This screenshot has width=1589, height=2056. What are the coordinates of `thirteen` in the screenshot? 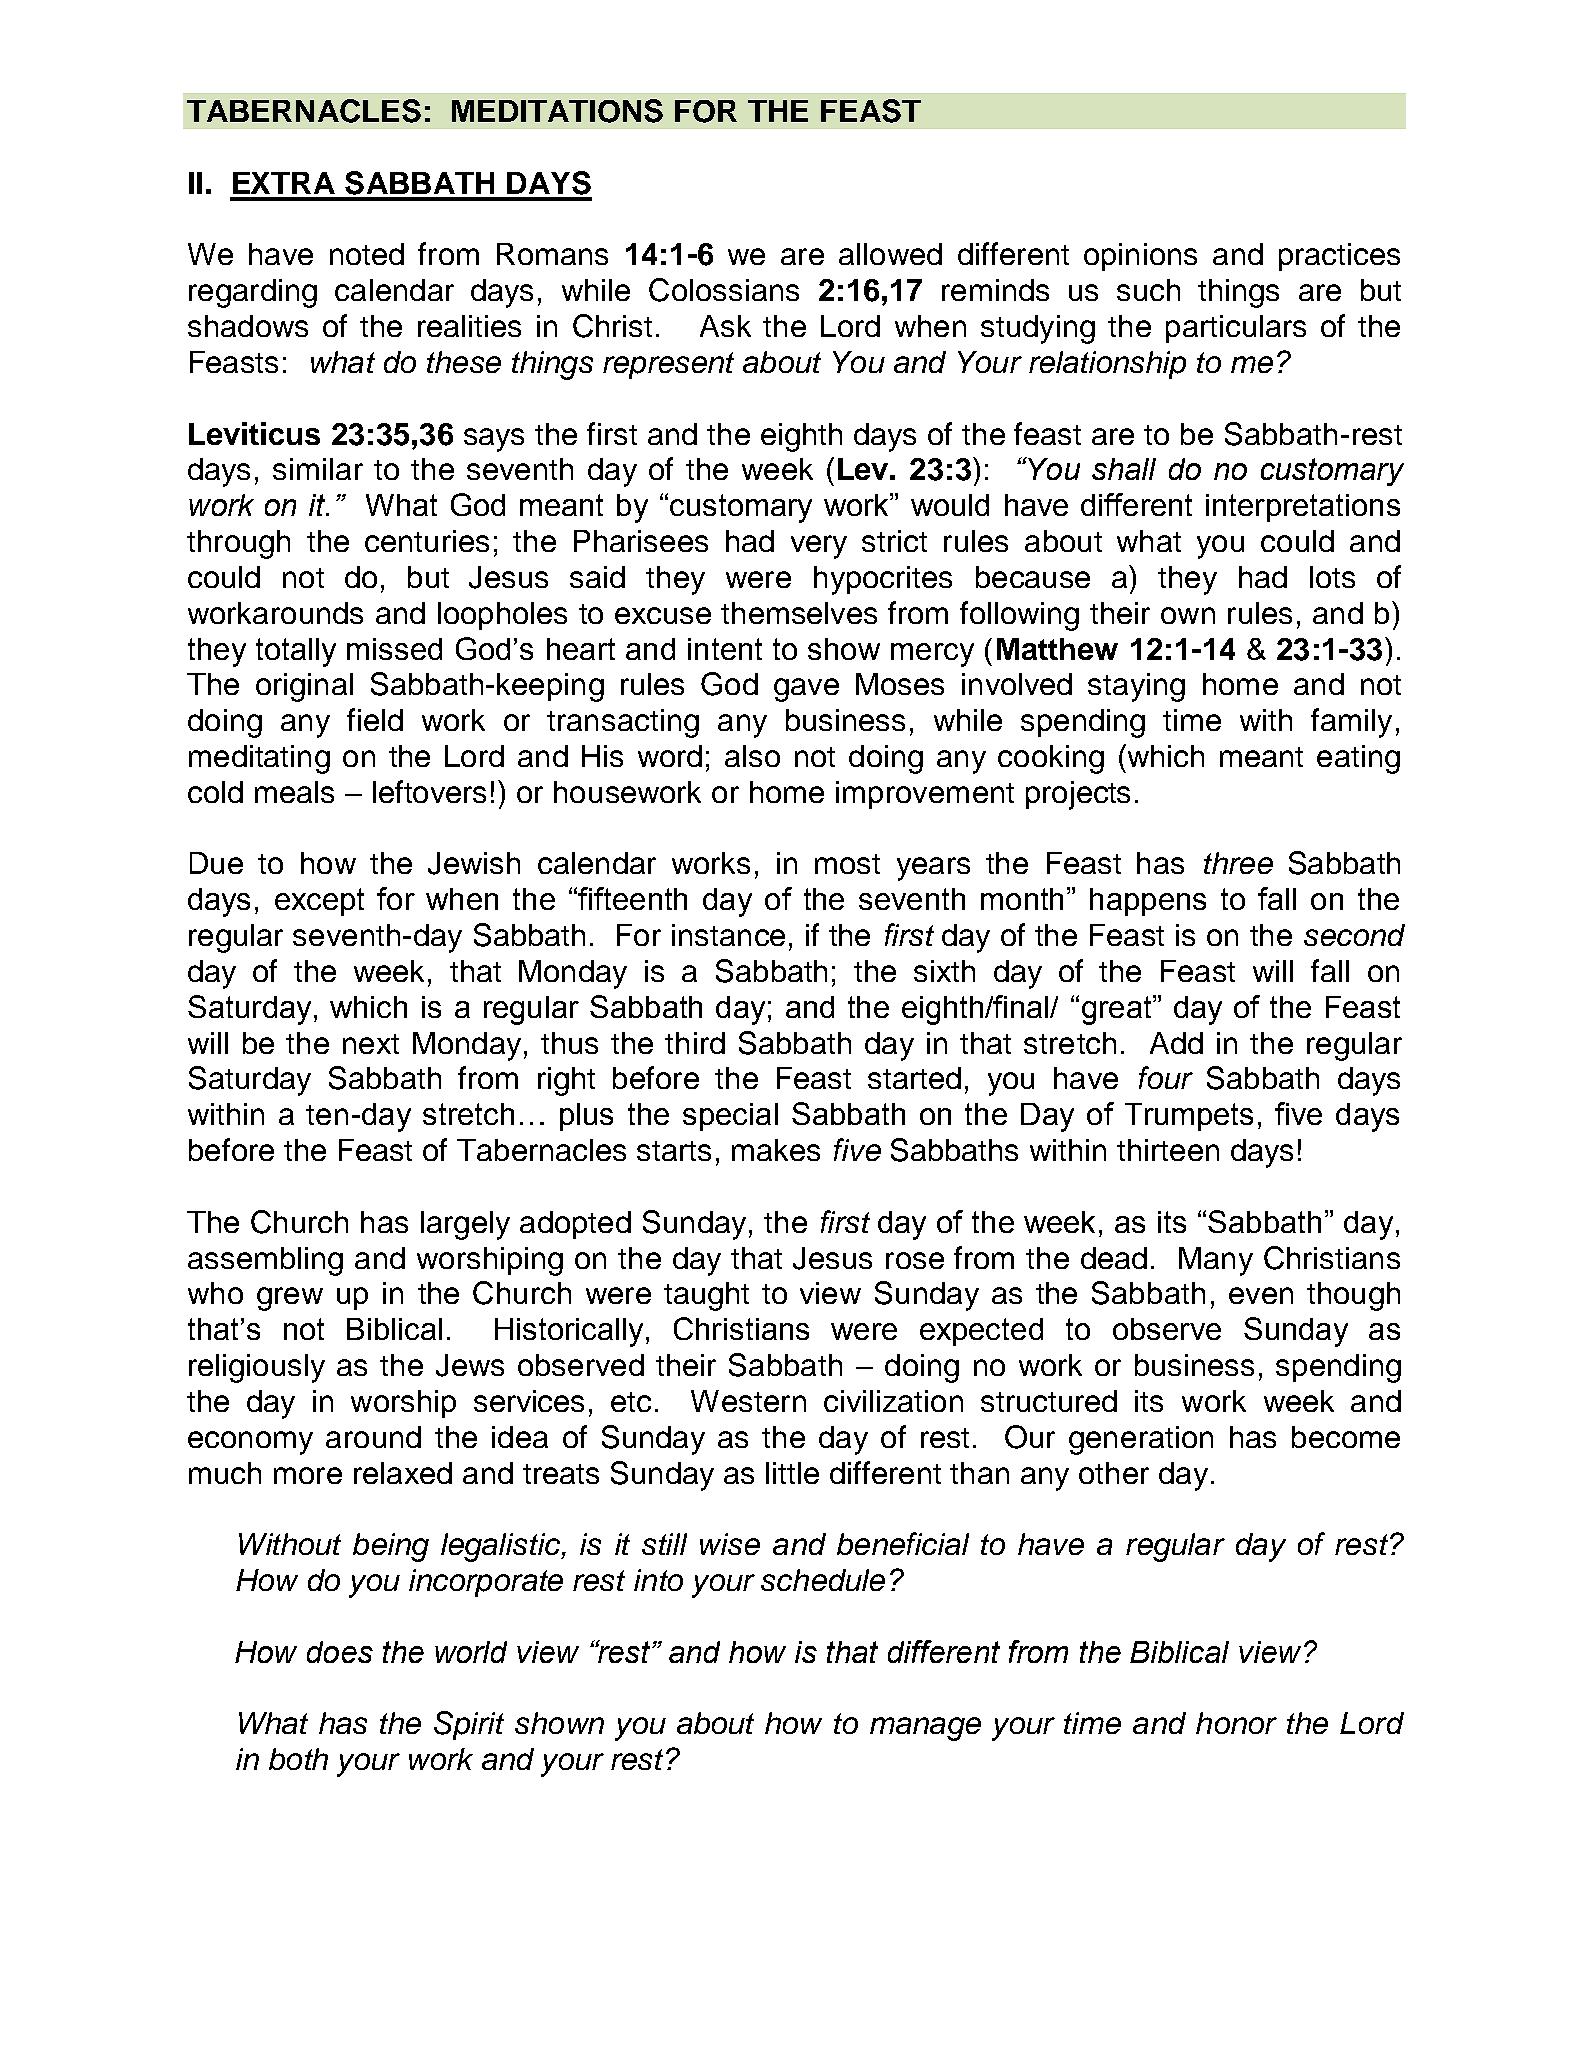 It's located at (1168, 1150).
